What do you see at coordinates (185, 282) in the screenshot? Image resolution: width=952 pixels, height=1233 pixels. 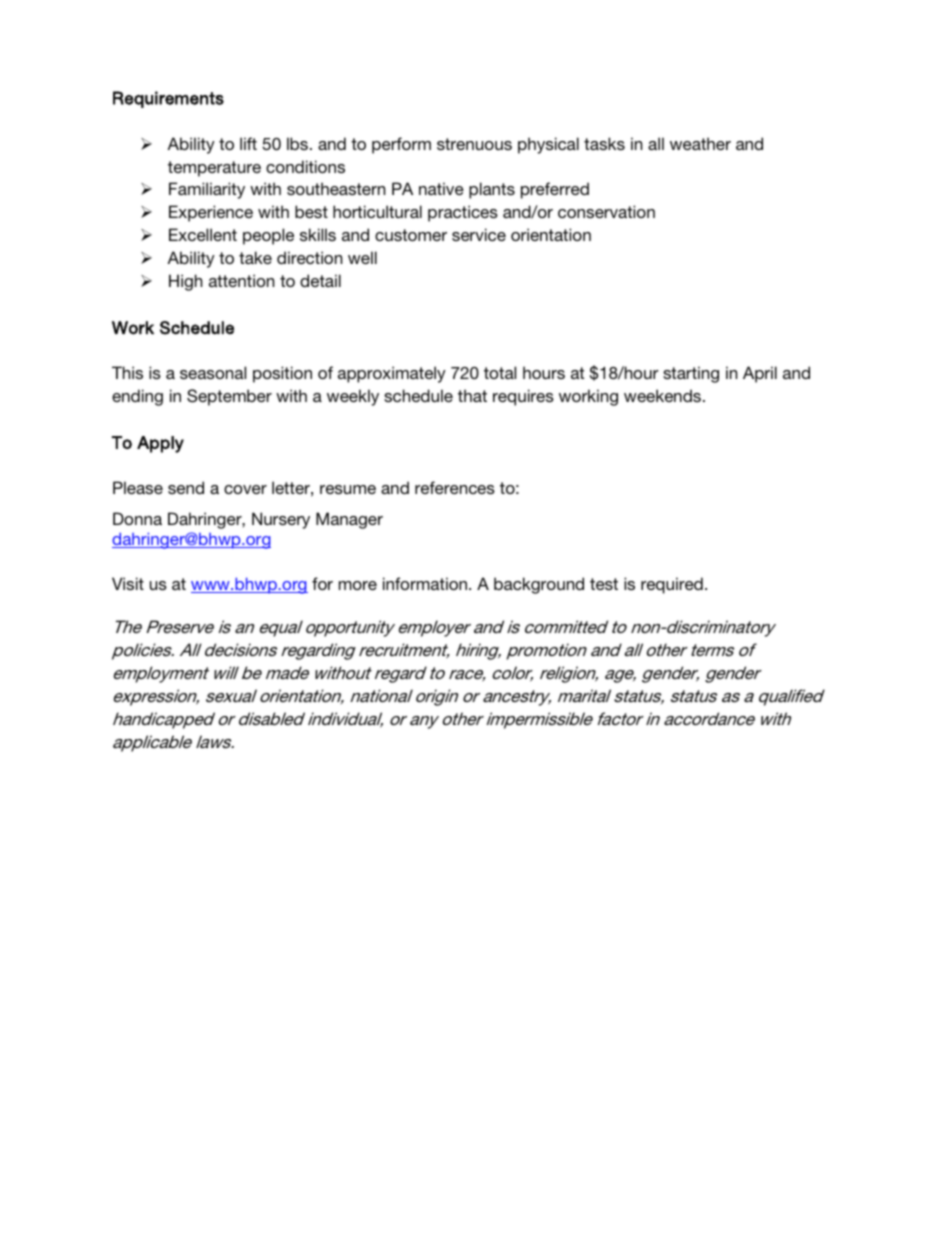 I see `High` at bounding box center [185, 282].
